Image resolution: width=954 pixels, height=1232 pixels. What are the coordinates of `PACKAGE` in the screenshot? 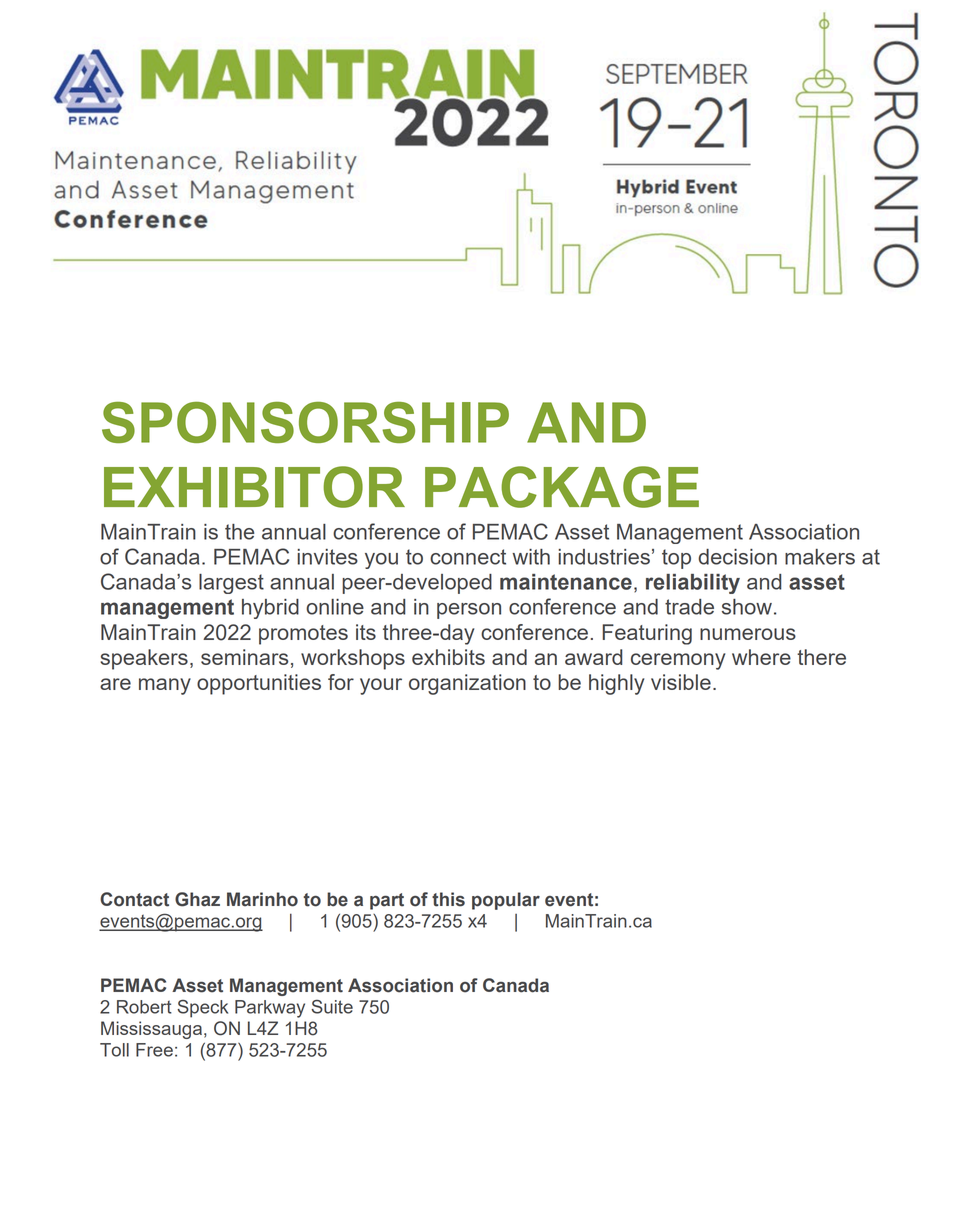 It's located at (562, 487).
